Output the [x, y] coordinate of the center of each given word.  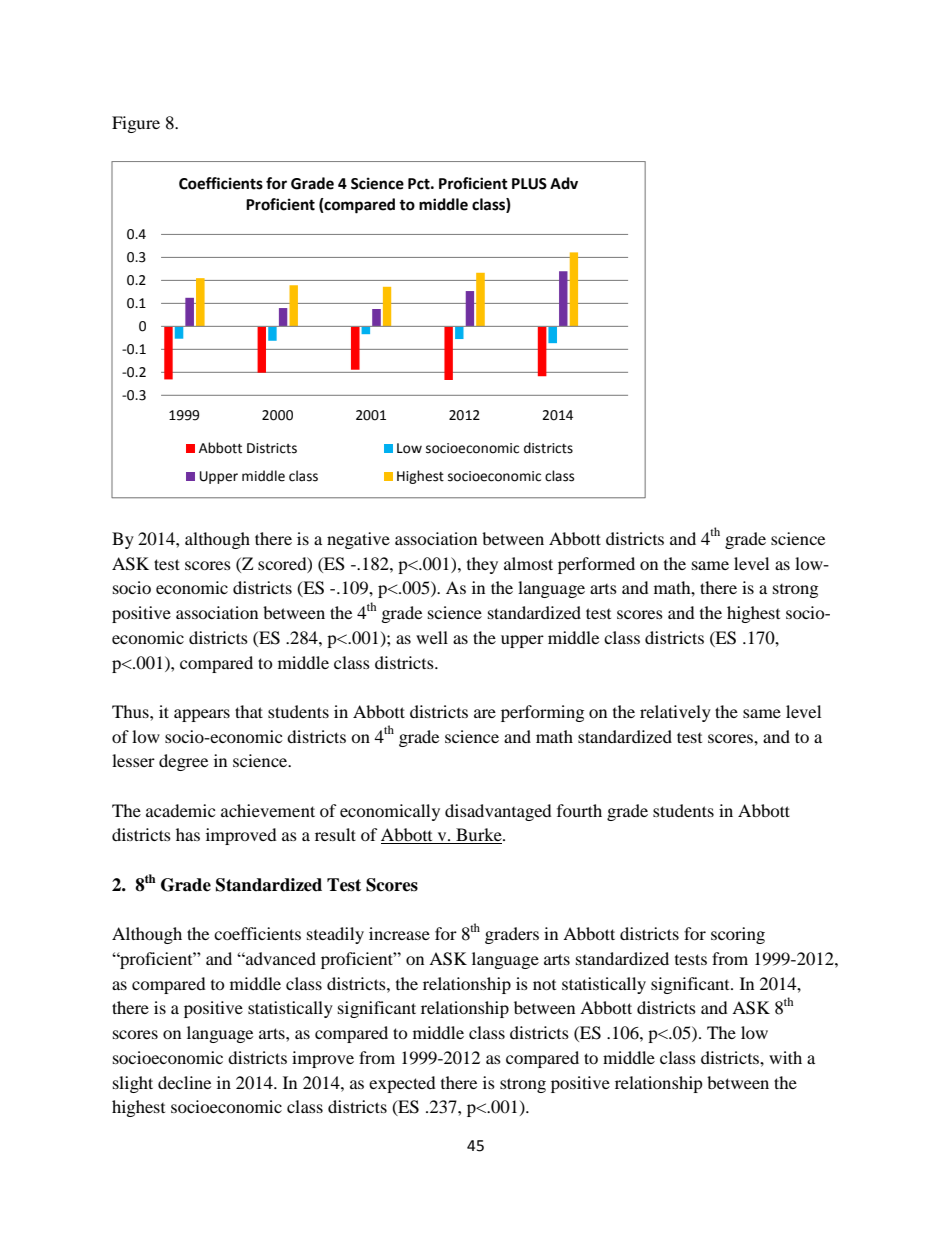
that [249, 711]
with [785, 1057]
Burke [479, 836]
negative [358, 540]
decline [184, 1082]
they [482, 565]
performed [596, 565]
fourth [579, 810]
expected [402, 1084]
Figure [136, 124]
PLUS [529, 184]
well [432, 637]
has [188, 834]
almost [528, 563]
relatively [675, 713]
